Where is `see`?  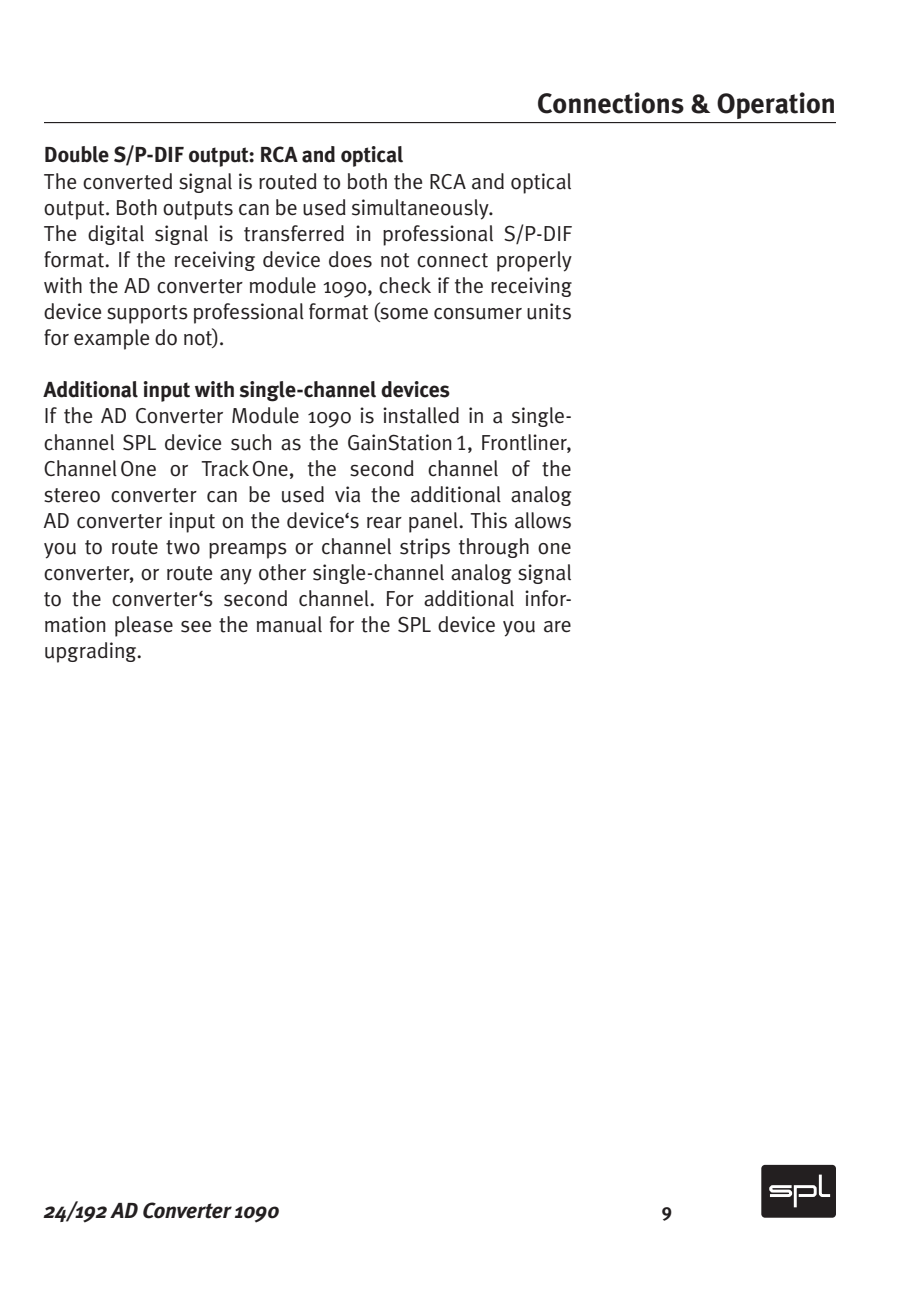 see is located at coordinates (196, 626).
